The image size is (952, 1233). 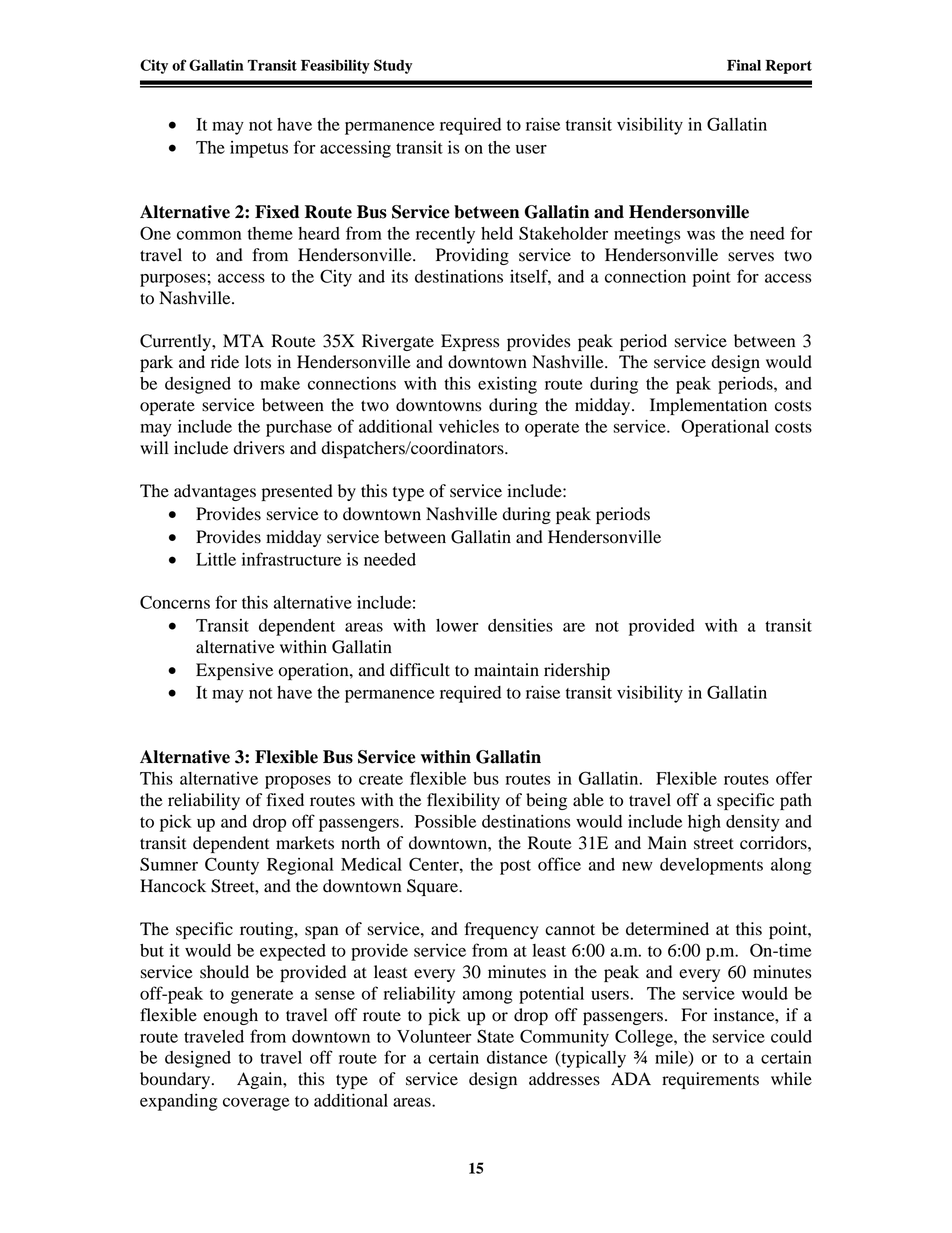 I want to click on impetus, so click(x=259, y=149).
